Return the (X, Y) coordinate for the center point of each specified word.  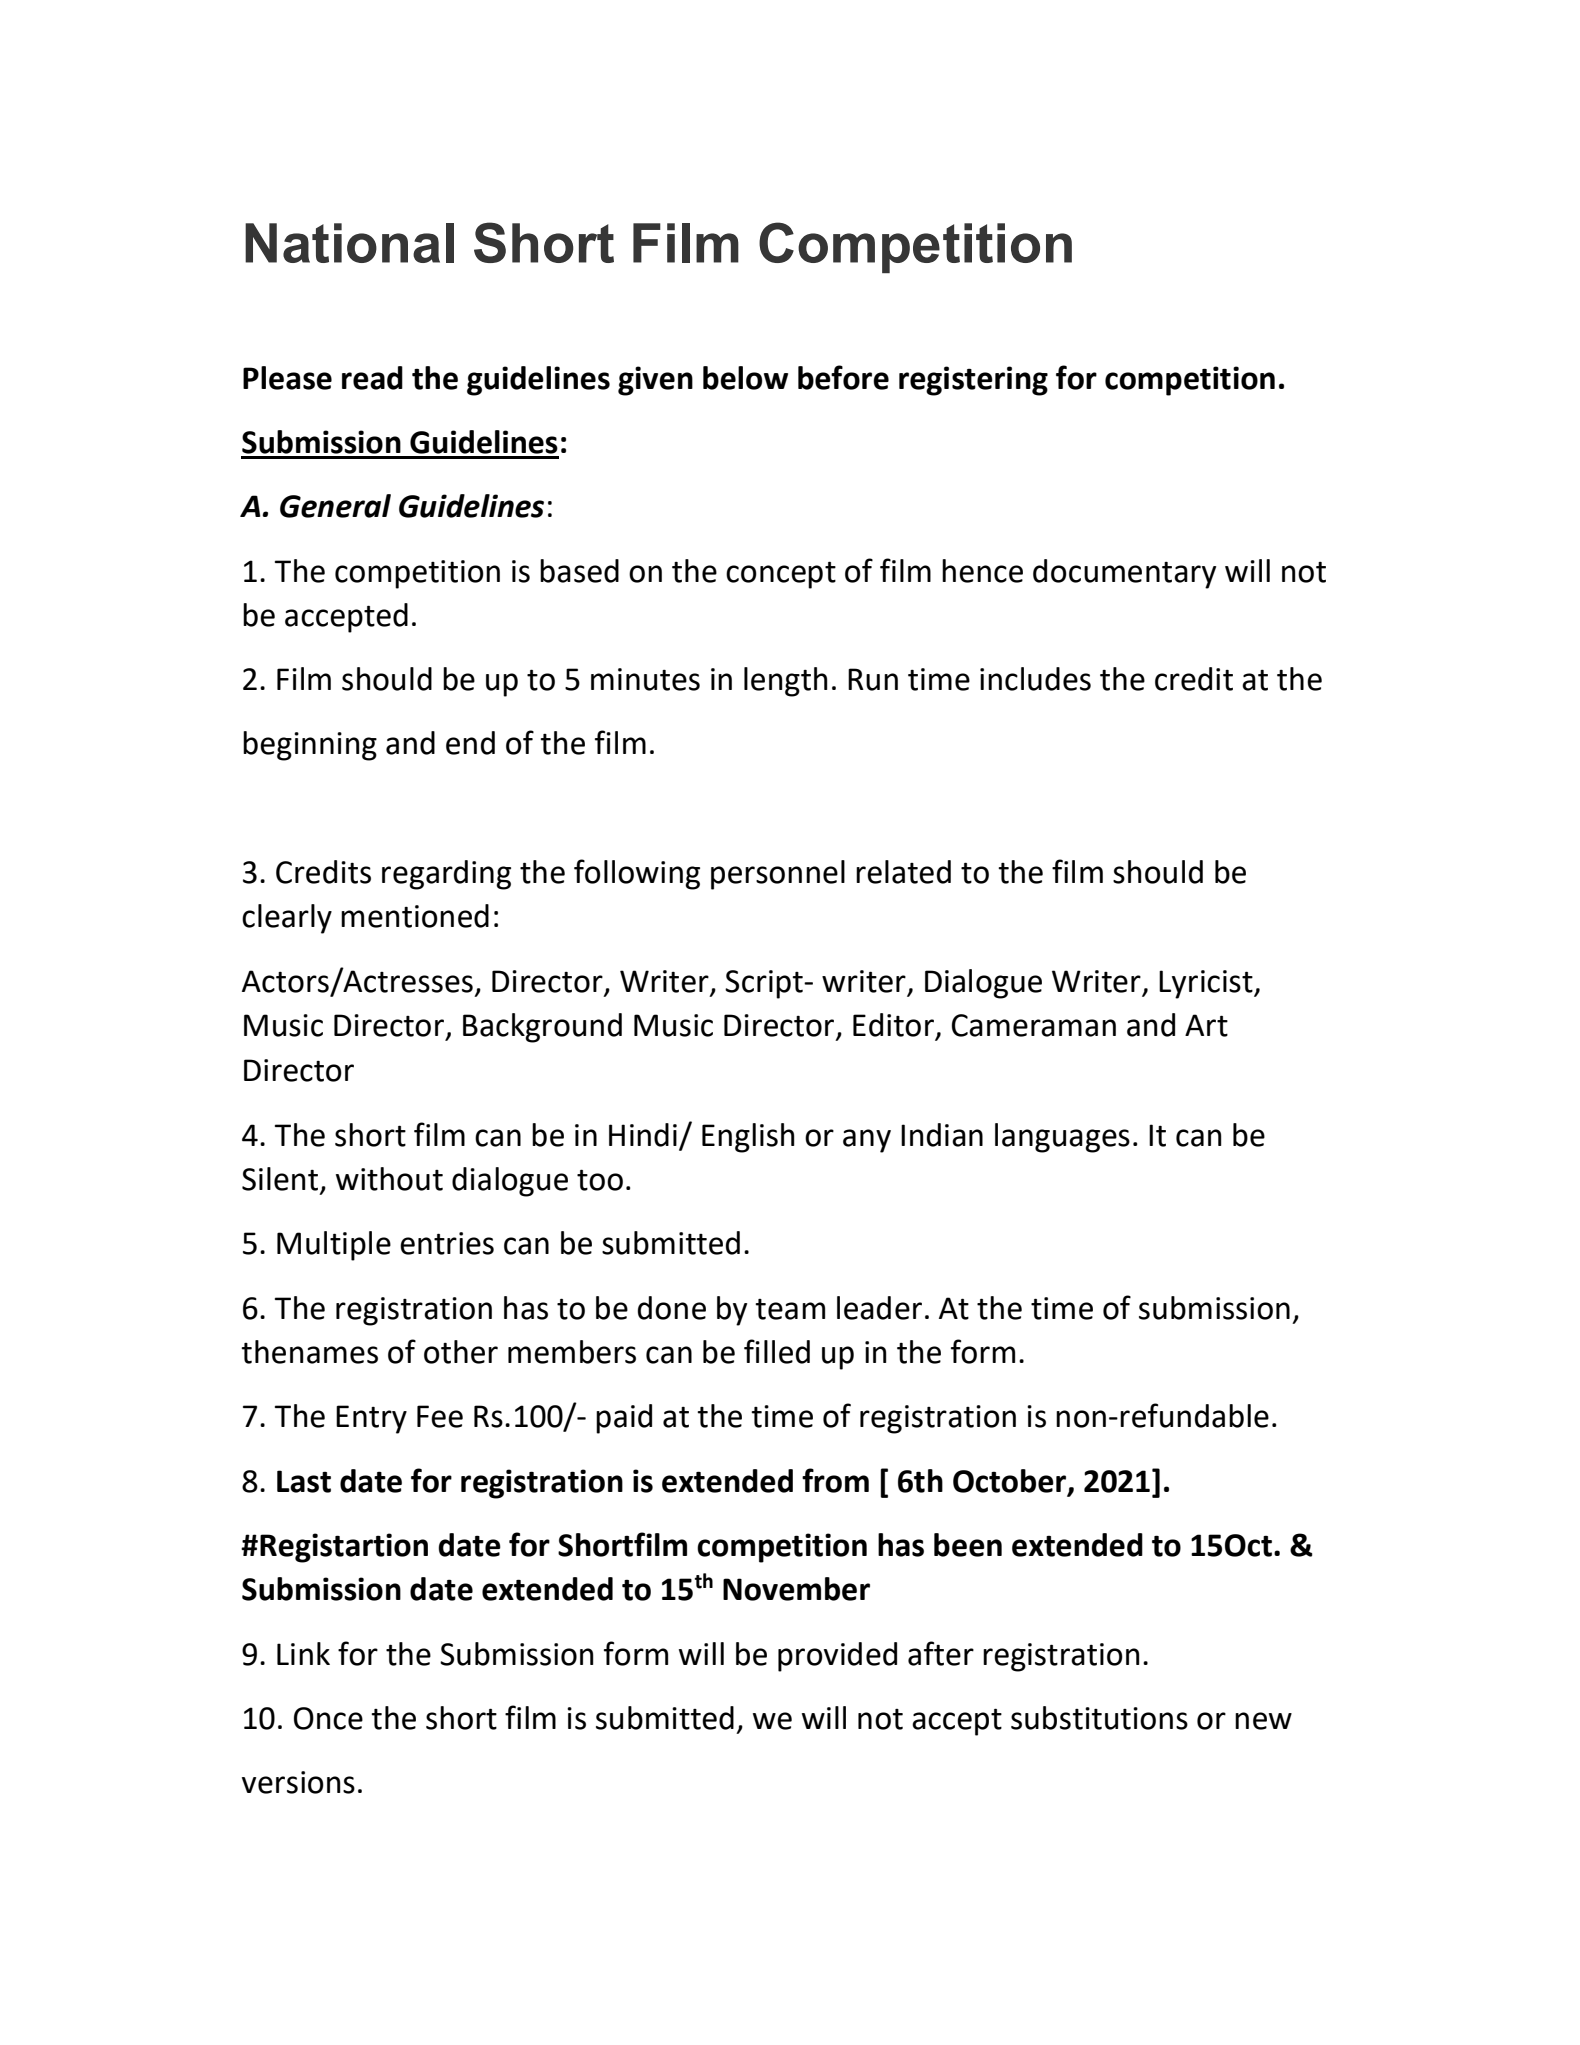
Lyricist (1207, 984)
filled (777, 1351)
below (745, 378)
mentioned (415, 916)
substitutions (1099, 1718)
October (1011, 1481)
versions (298, 1782)
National (349, 243)
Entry (371, 1419)
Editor (895, 1026)
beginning (310, 746)
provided (837, 1657)
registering (973, 381)
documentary (1124, 574)
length (786, 682)
